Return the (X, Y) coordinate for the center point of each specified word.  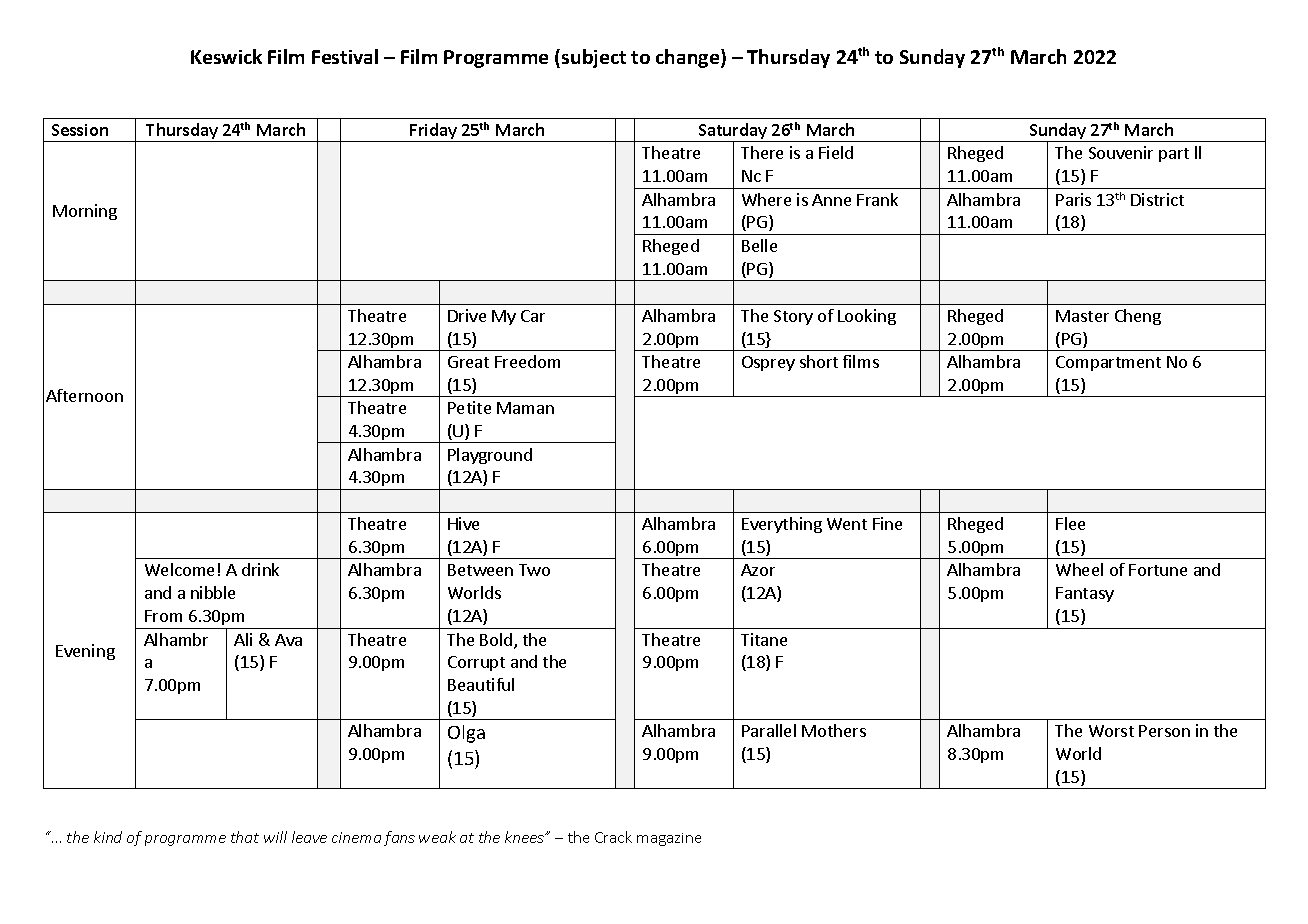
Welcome (179, 569)
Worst (1111, 731)
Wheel (1079, 569)
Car (533, 316)
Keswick (226, 56)
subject (594, 58)
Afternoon (84, 395)
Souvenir (1121, 152)
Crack (613, 837)
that (245, 837)
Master (1082, 316)
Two (534, 570)
